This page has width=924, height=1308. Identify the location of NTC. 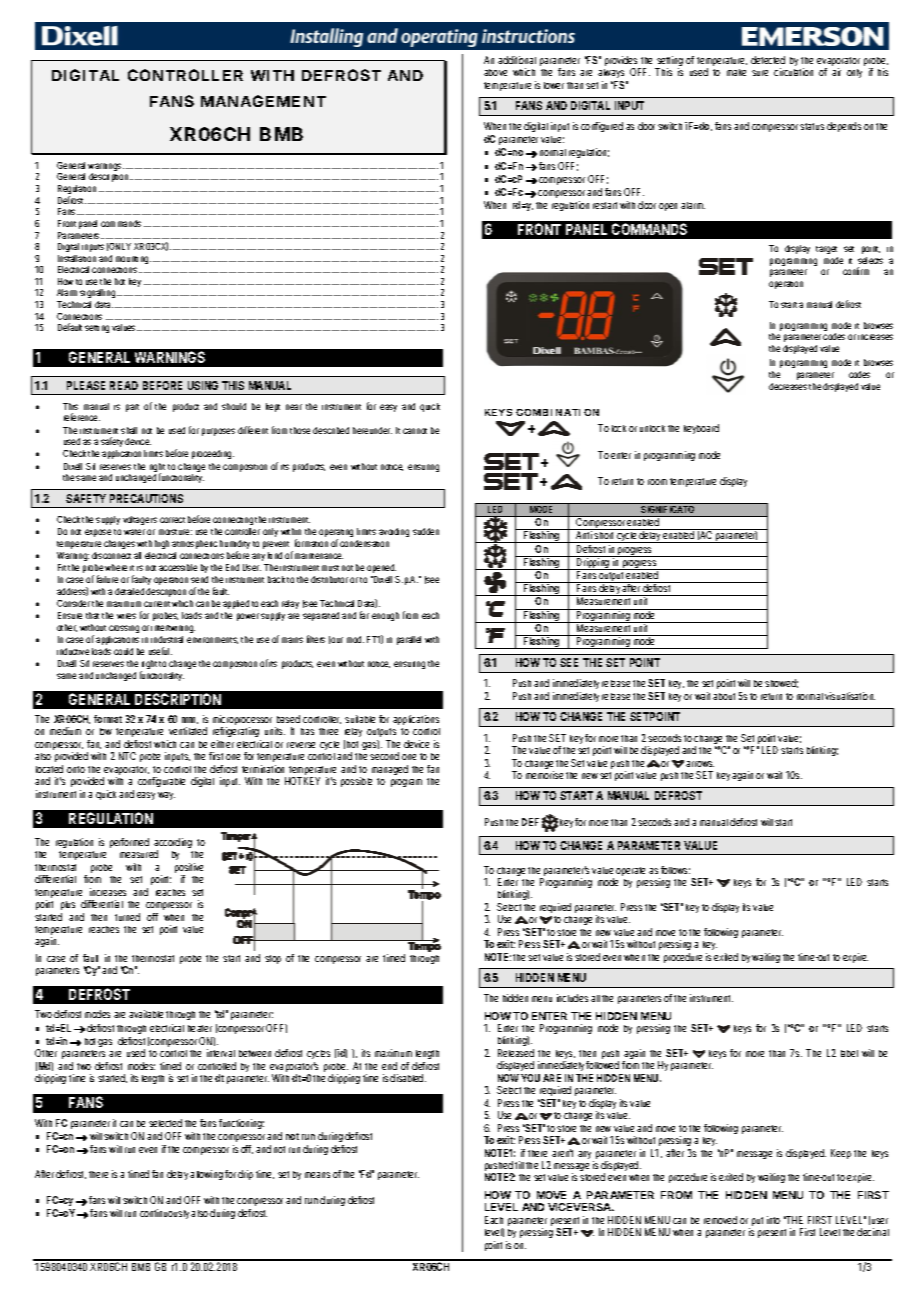
(127, 756).
